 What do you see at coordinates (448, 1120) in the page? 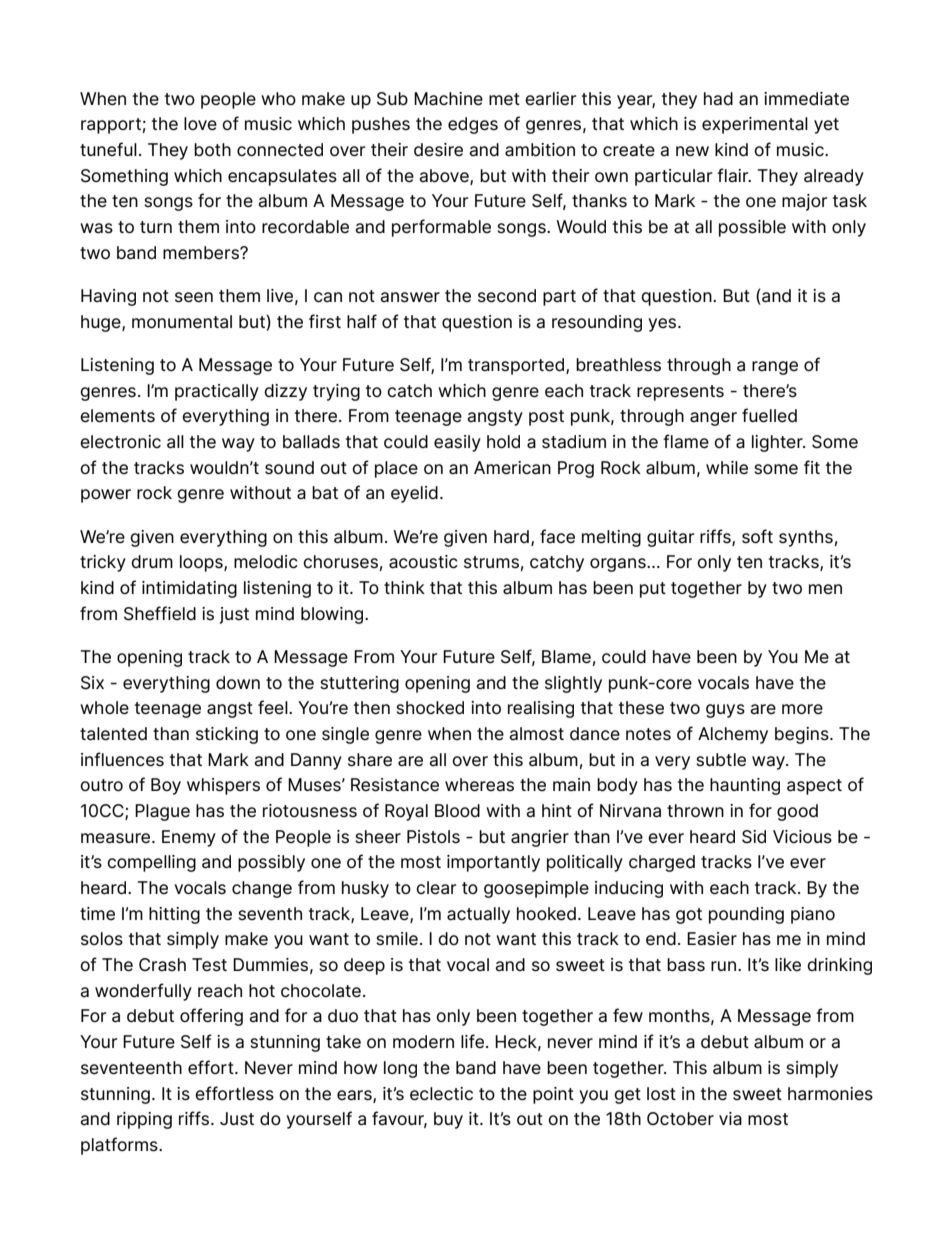
I see `buy` at bounding box center [448, 1120].
